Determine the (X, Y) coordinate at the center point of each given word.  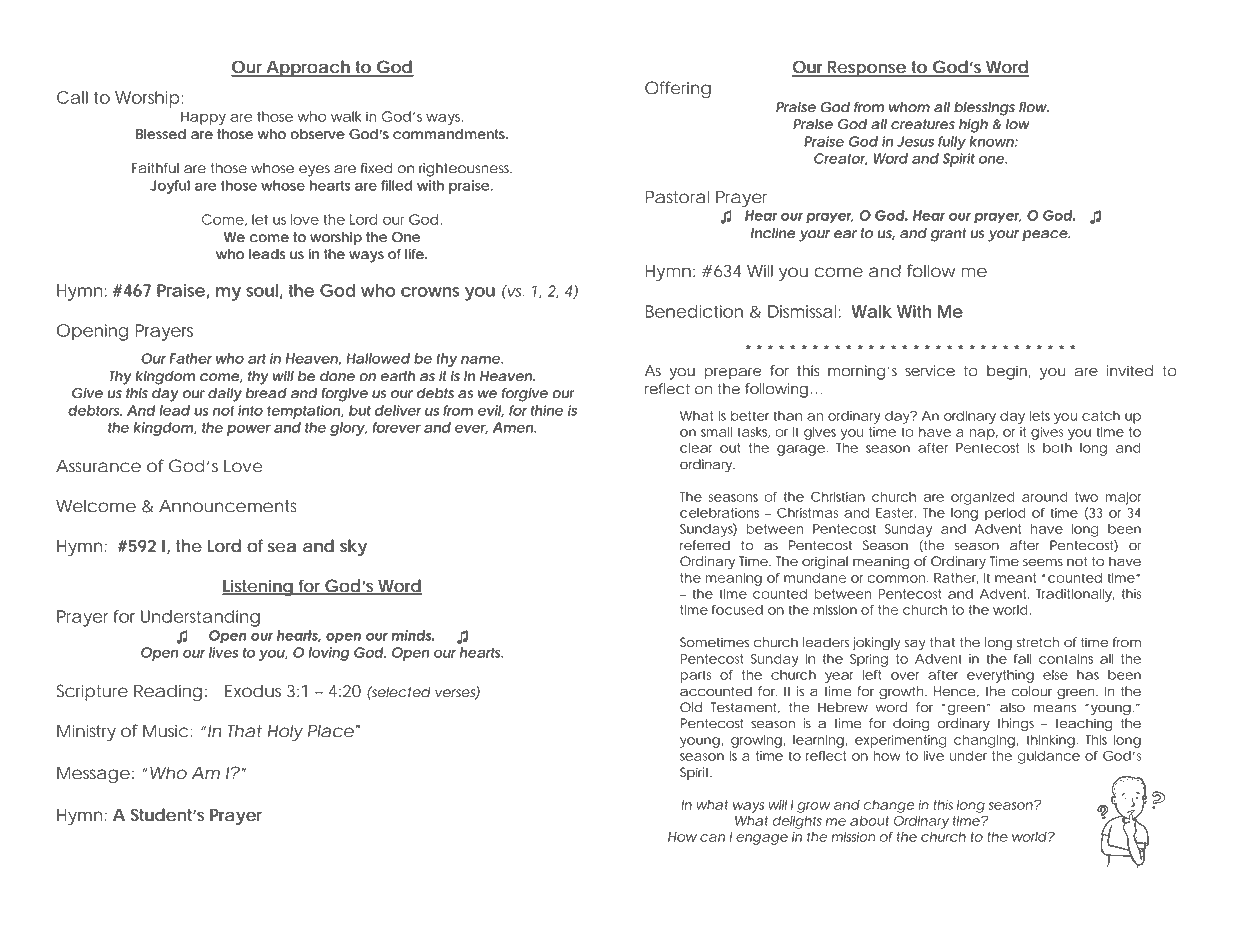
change (889, 806)
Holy (285, 732)
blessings (984, 109)
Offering (678, 89)
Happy (203, 118)
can (712, 838)
